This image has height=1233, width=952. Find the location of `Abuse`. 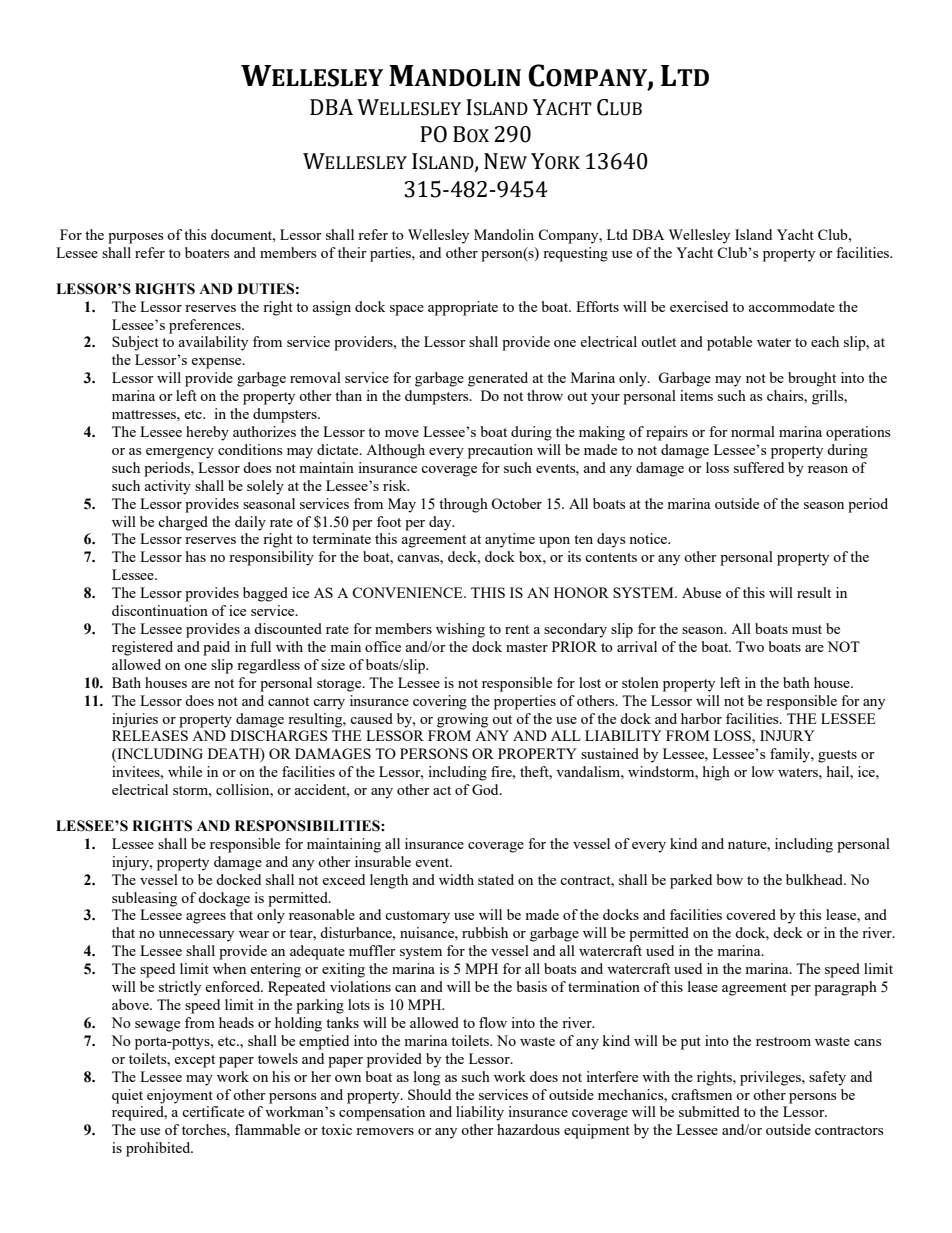

Abuse is located at coordinates (701, 592).
